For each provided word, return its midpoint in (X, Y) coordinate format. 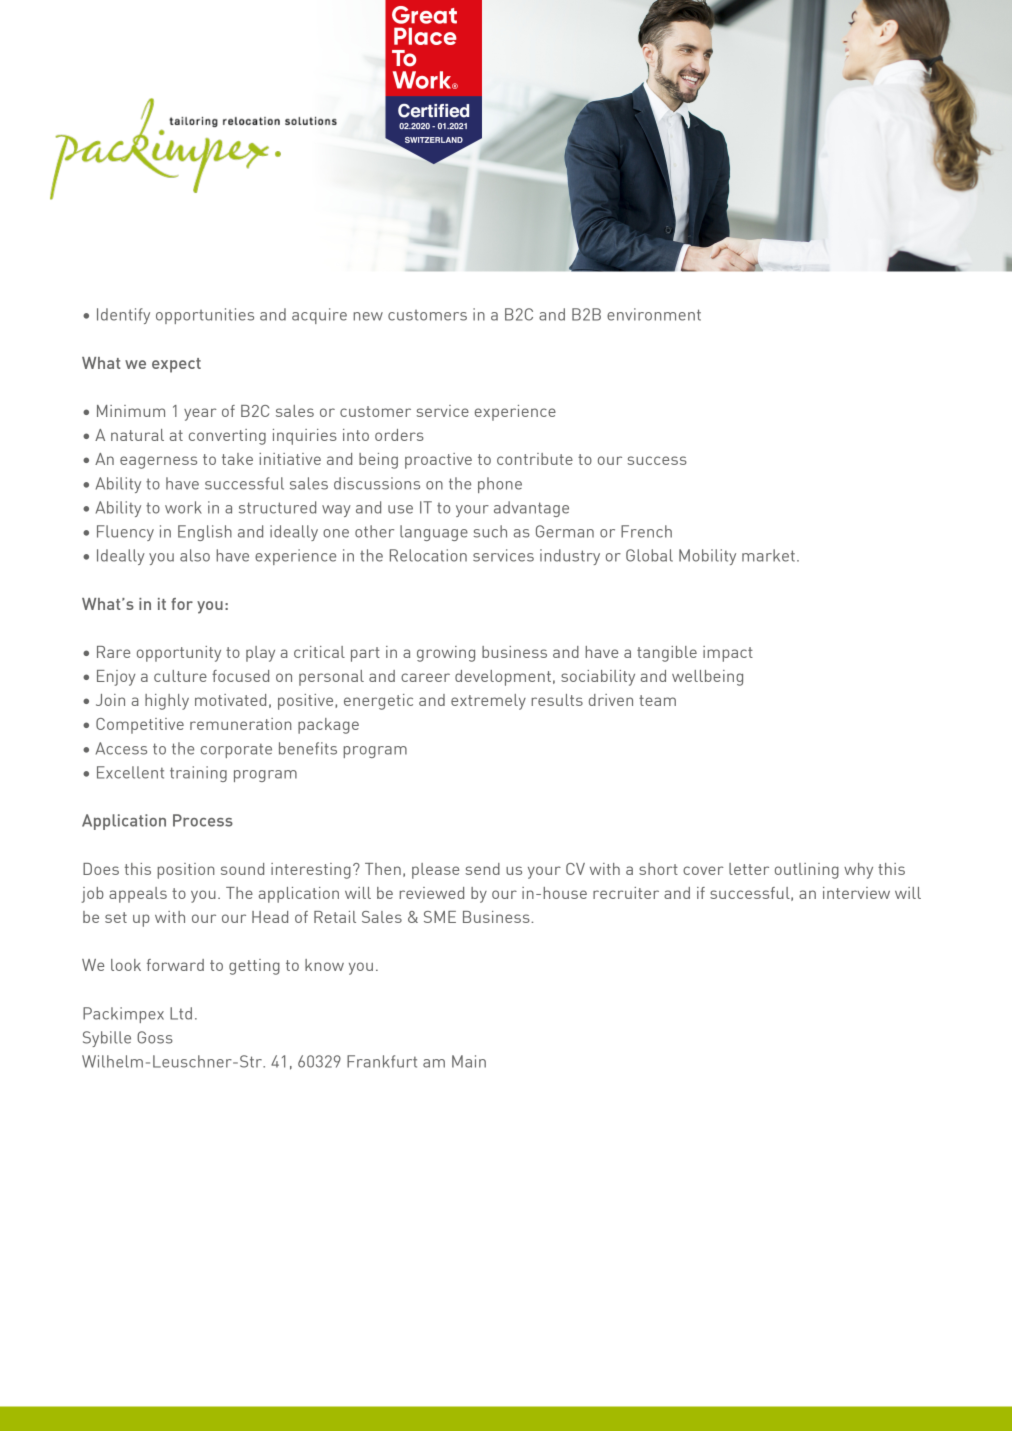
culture (180, 676)
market (768, 555)
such (490, 531)
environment (654, 314)
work (183, 507)
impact (728, 654)
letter (749, 869)
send (483, 869)
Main (469, 1061)
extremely (488, 702)
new (368, 316)
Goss (155, 1037)
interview (856, 893)
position (185, 871)
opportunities (205, 316)
